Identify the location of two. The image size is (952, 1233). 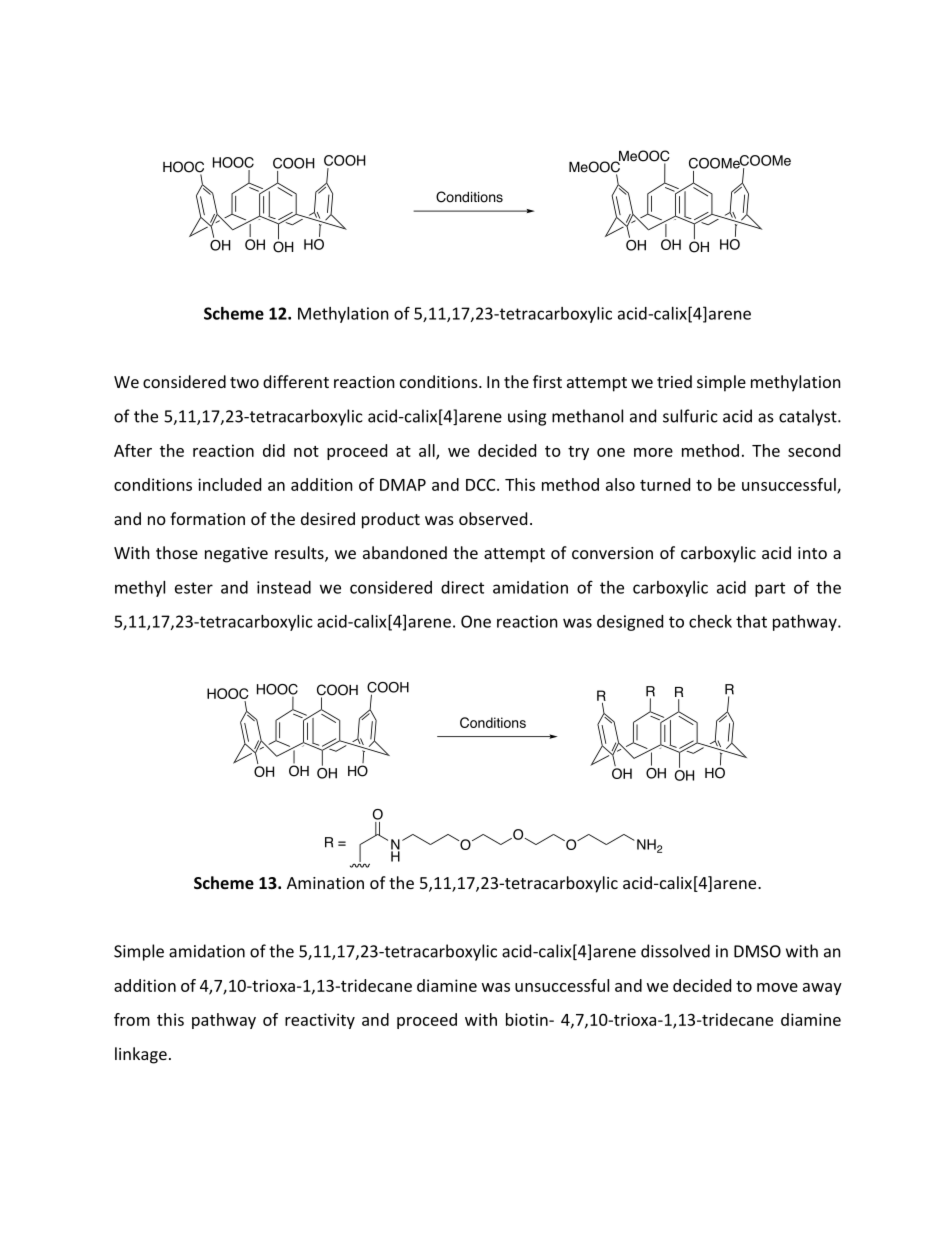
(244, 382).
